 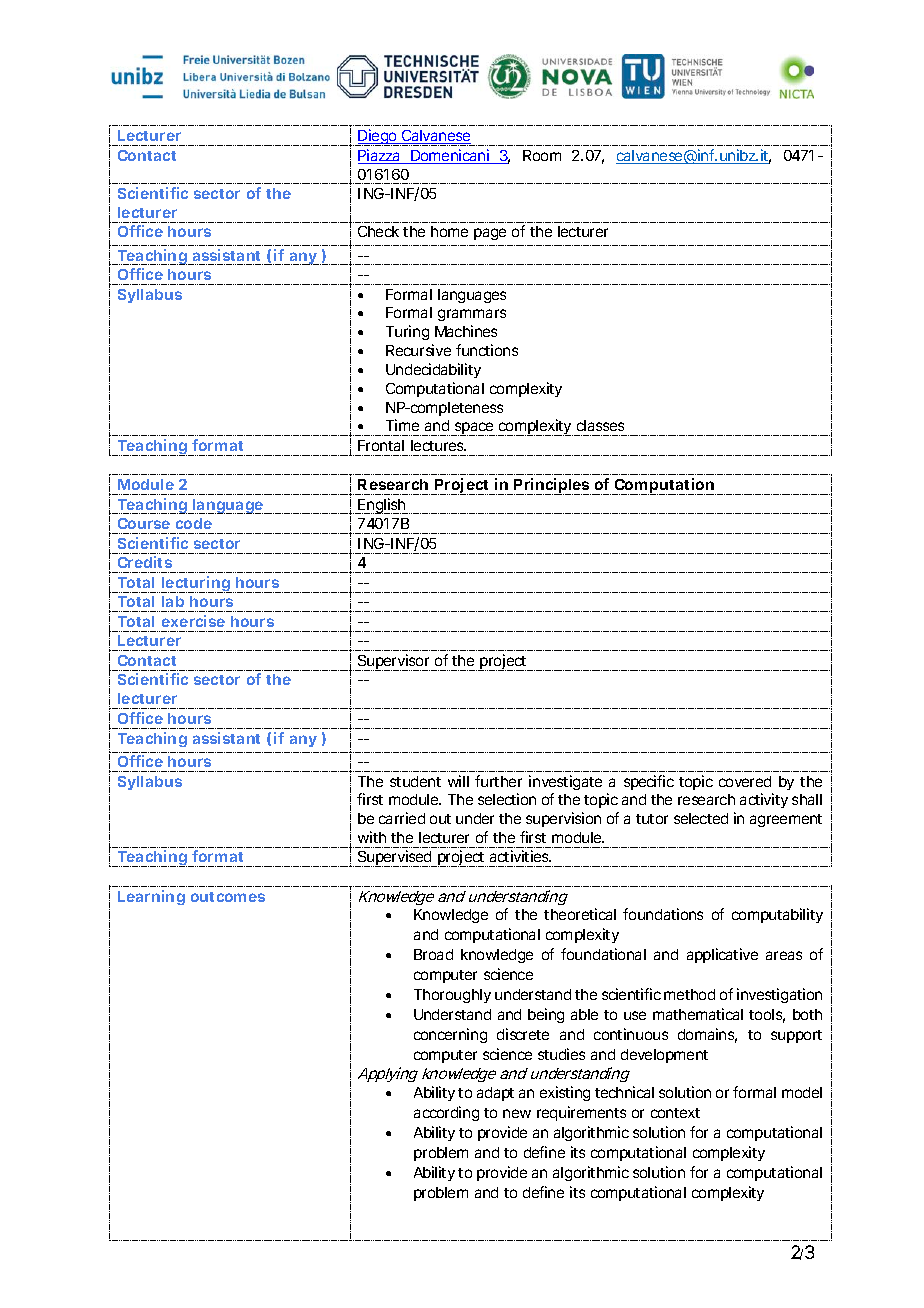 I want to click on Piazza, so click(x=380, y=156).
